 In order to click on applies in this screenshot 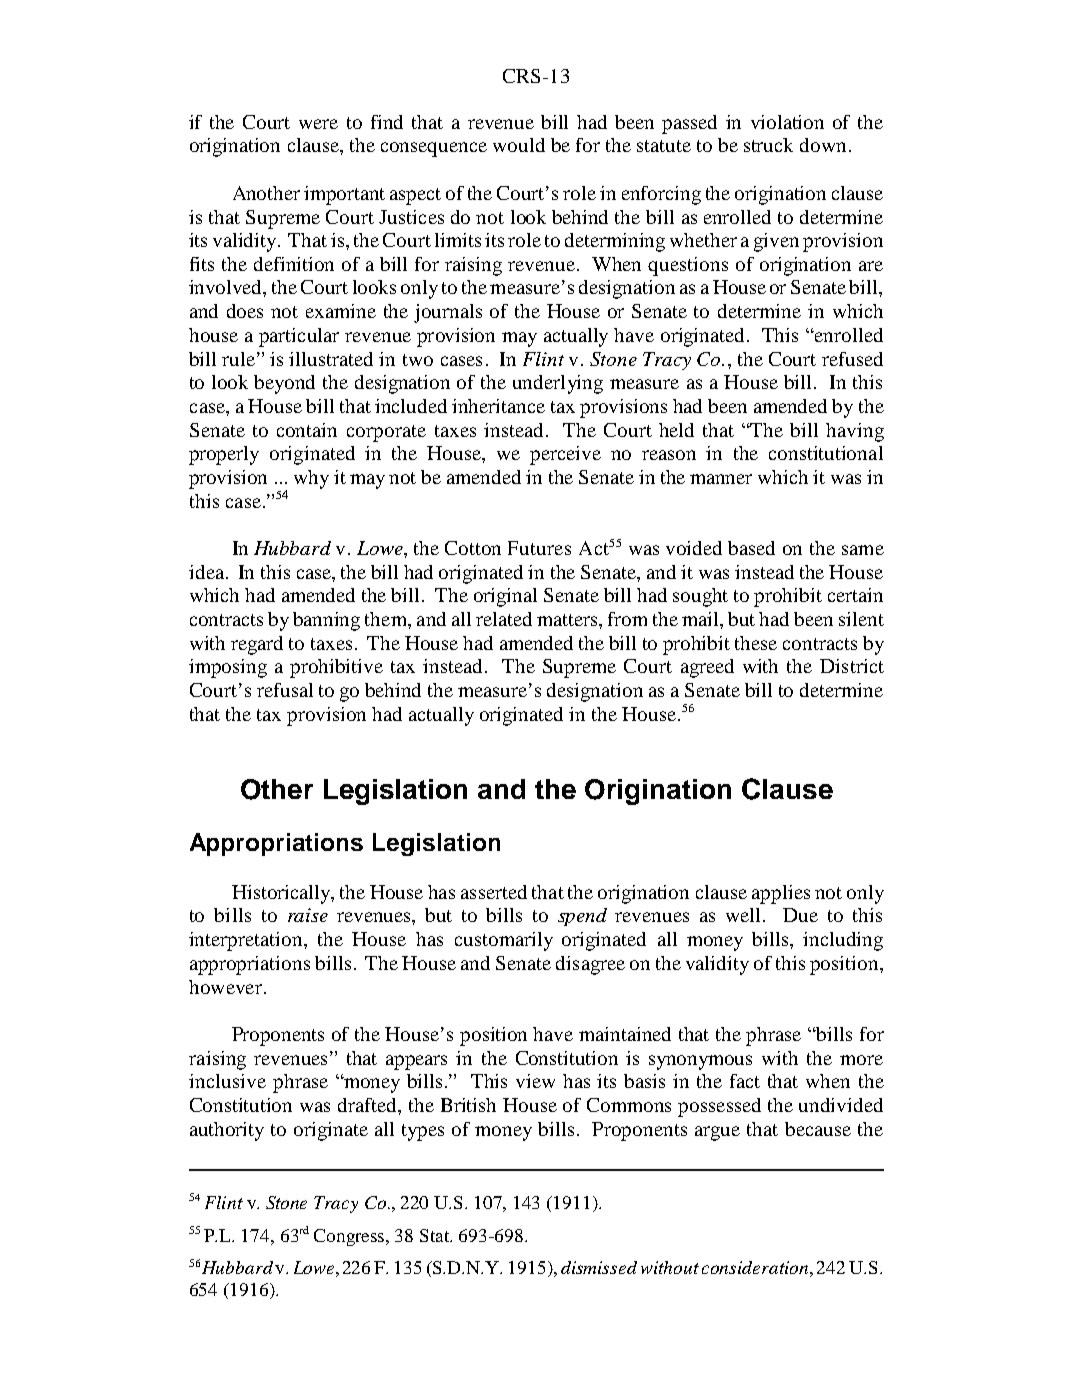, I will do `click(781, 894)`.
